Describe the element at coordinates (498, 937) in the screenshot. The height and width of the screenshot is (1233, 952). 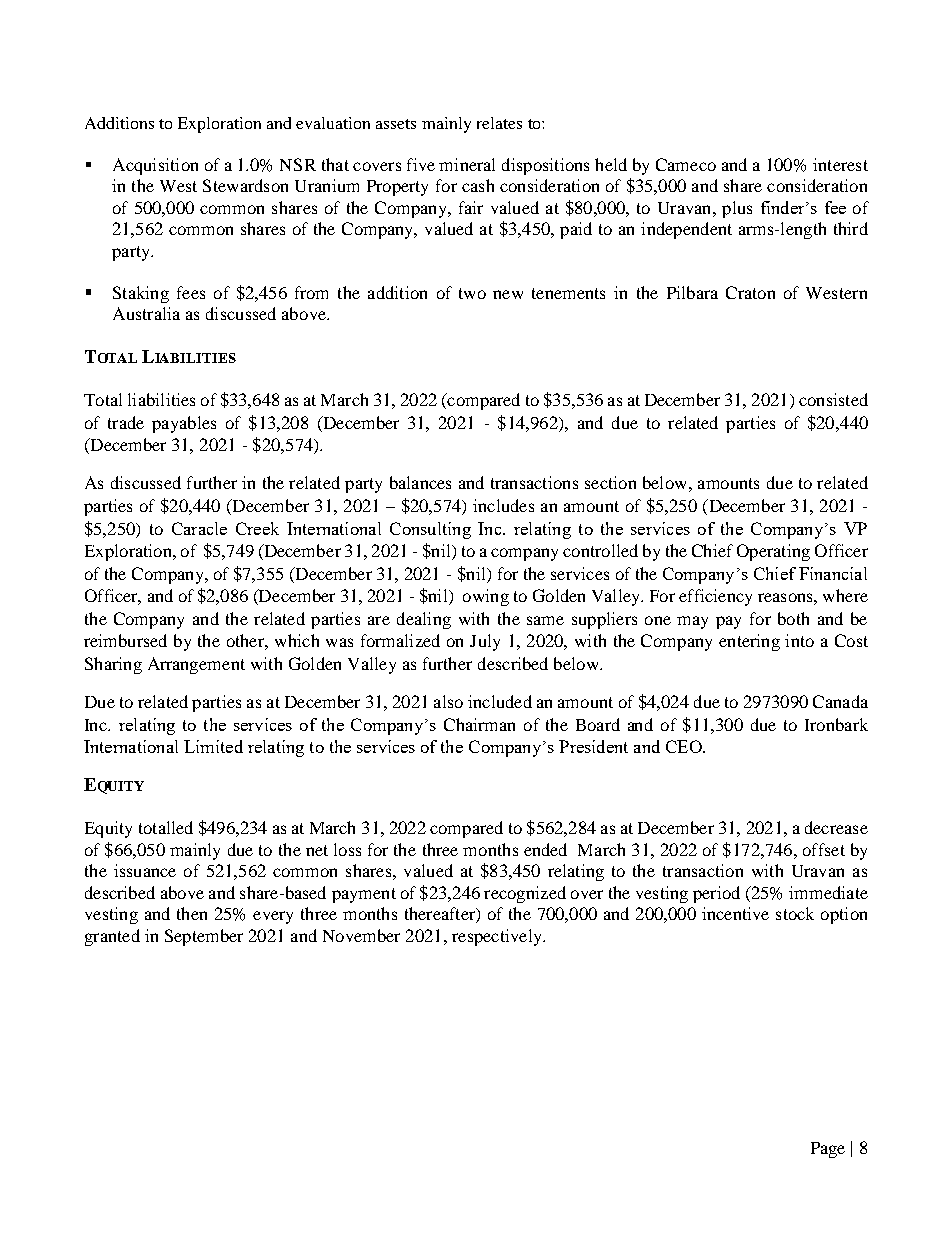
I see `respectively` at that location.
